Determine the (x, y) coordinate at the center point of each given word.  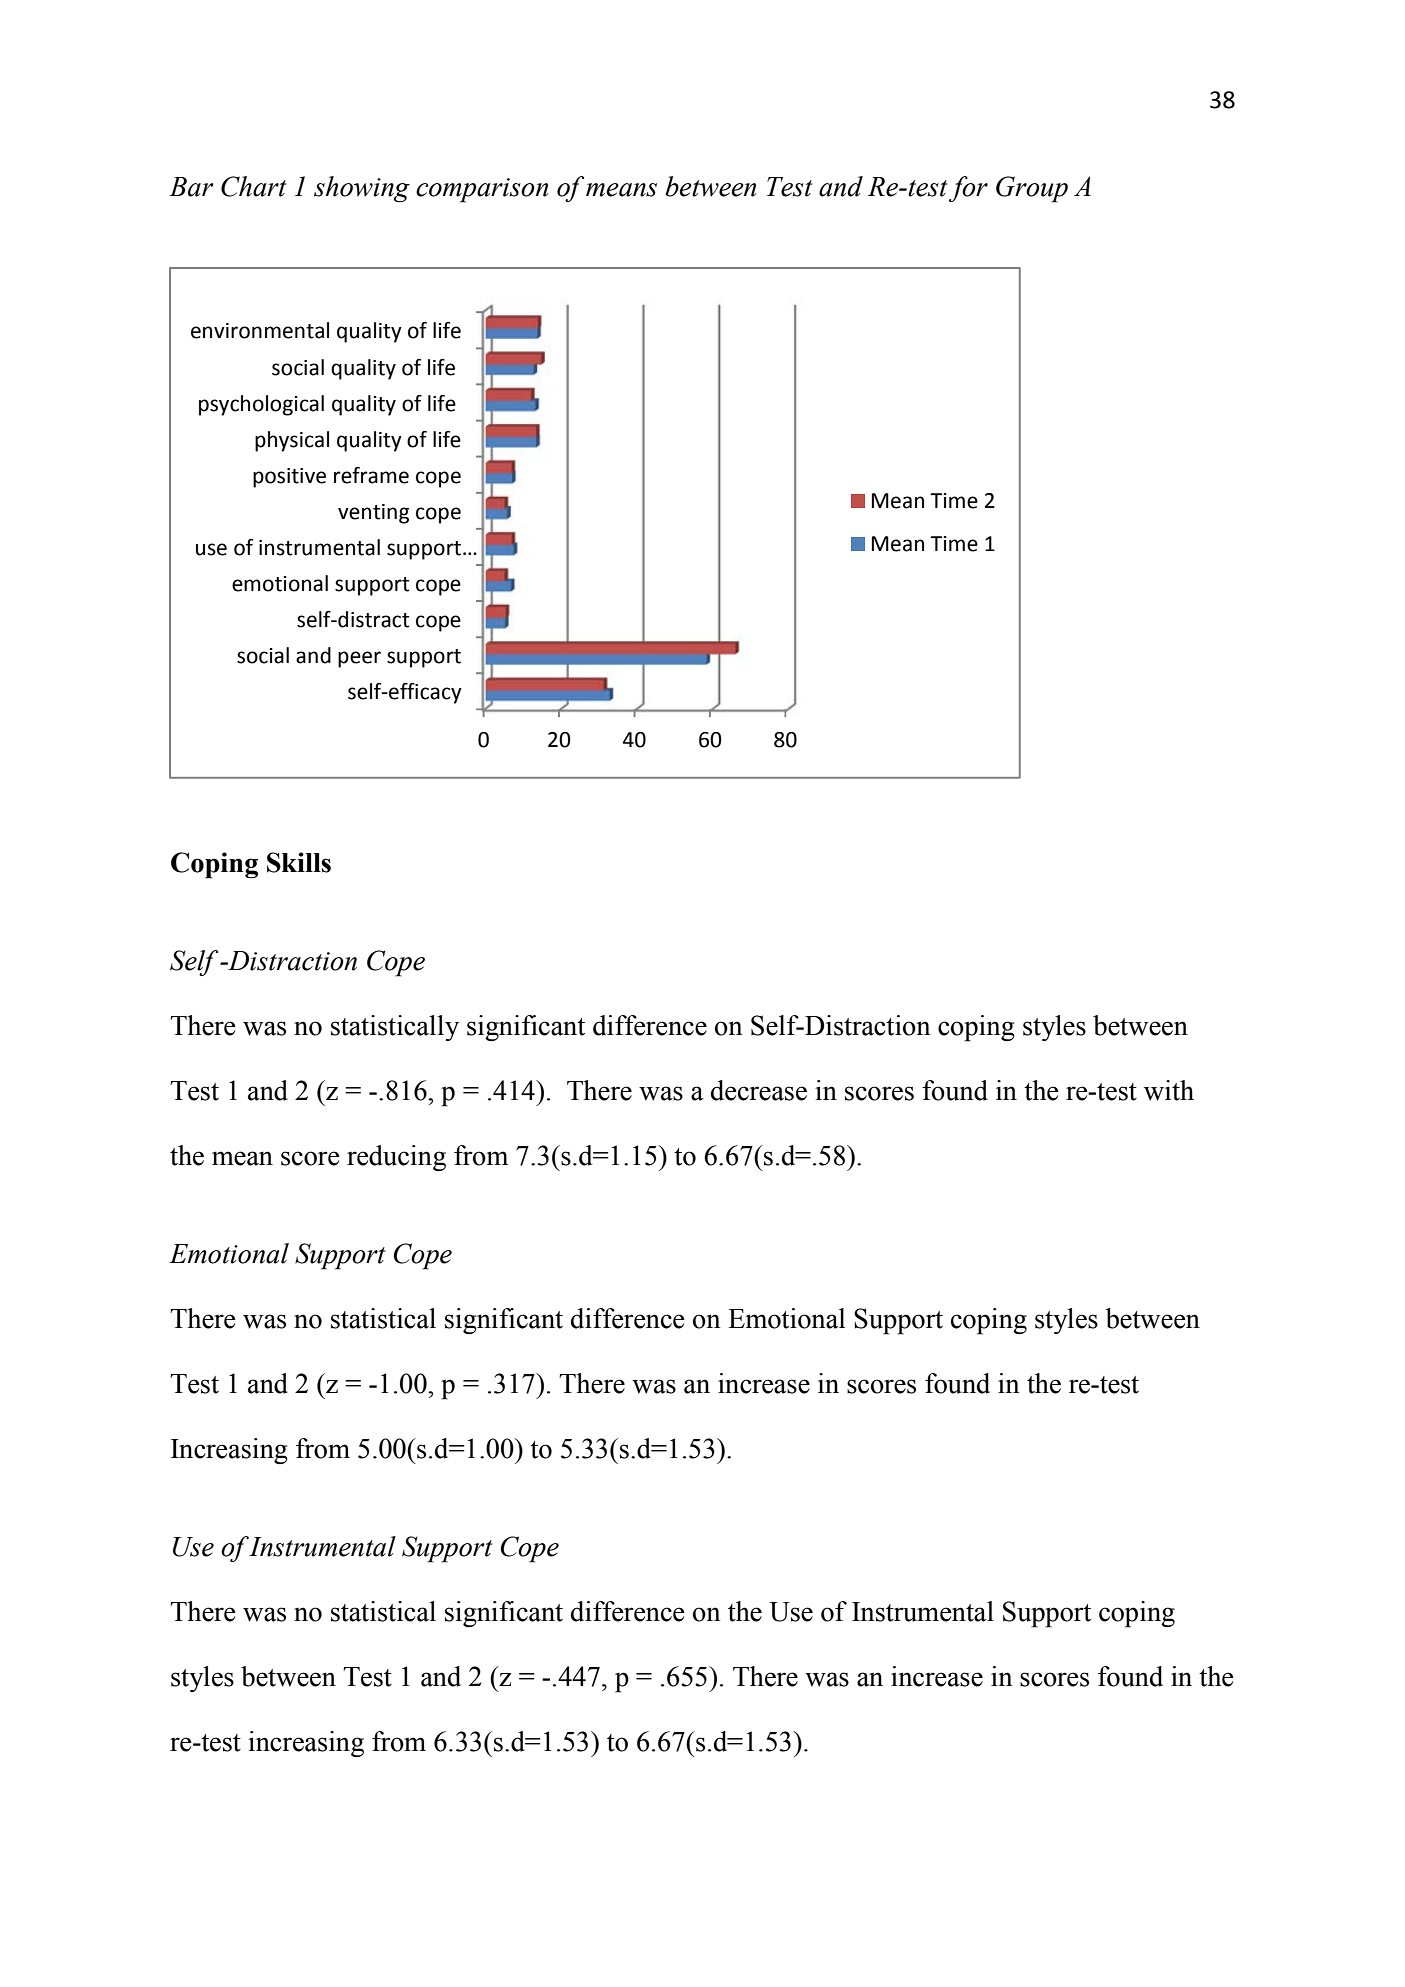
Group (1032, 189)
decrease (759, 1090)
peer (359, 659)
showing (362, 189)
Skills (299, 862)
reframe (371, 475)
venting (373, 514)
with (1169, 1090)
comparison (482, 190)
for (968, 189)
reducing (396, 1158)
